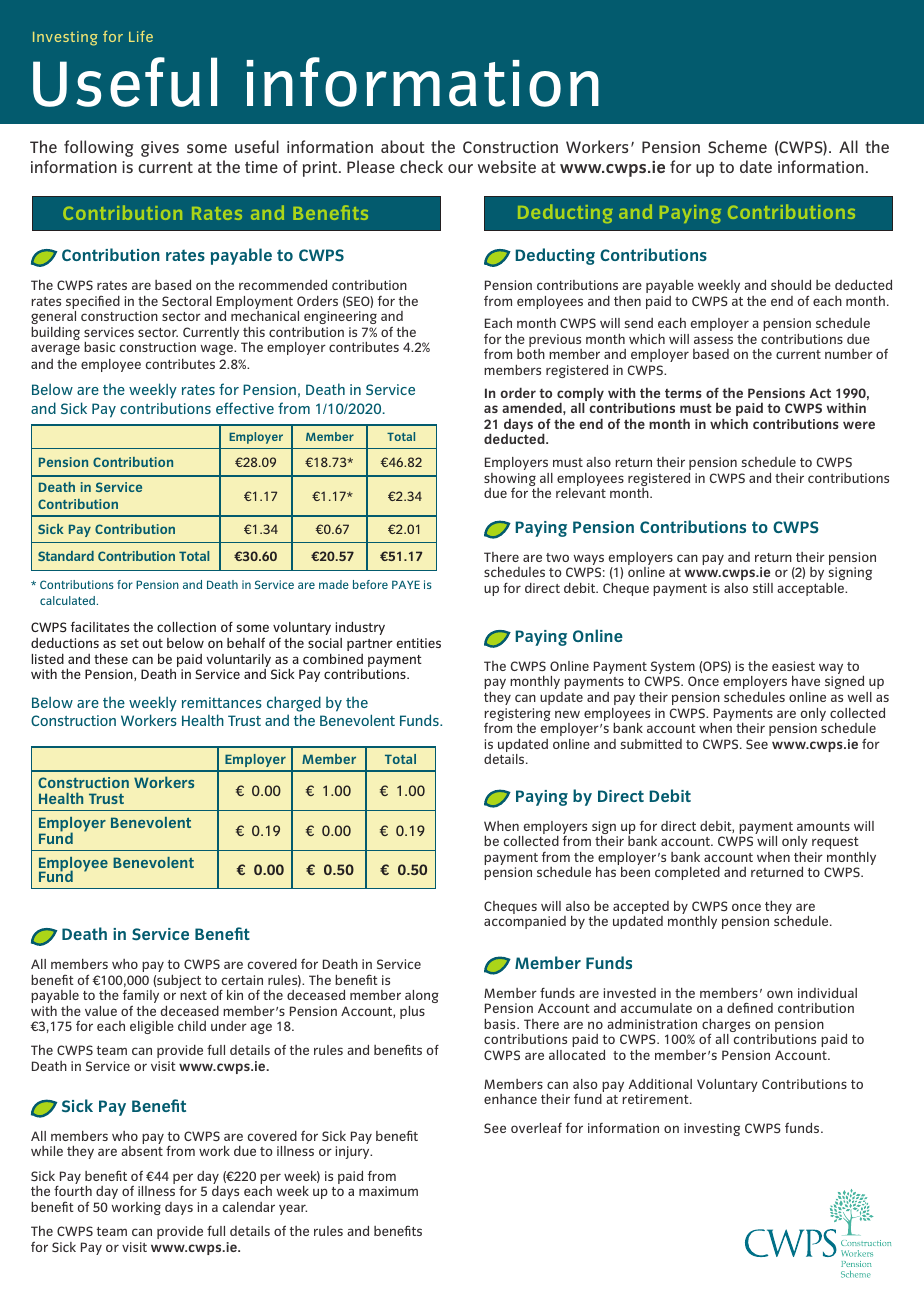 The image size is (924, 1308). Describe the element at coordinates (737, 147) in the image. I see `Scheme` at that location.
